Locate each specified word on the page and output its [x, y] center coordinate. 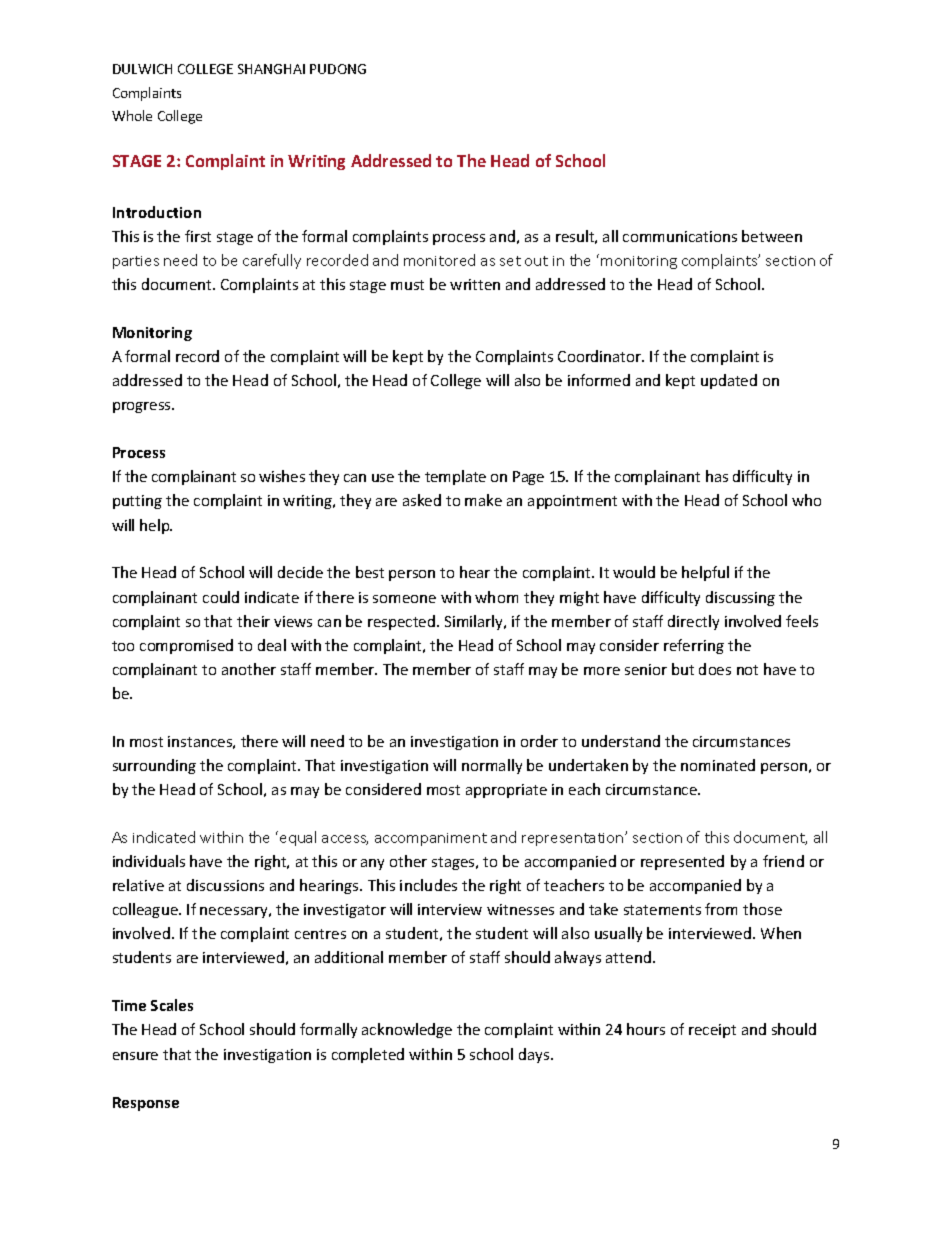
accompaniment [431, 839]
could [221, 597]
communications [680, 236]
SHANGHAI [271, 69]
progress [143, 407]
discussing [740, 598]
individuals [149, 861]
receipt [712, 1031]
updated [729, 381]
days [535, 1055]
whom [496, 597]
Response [146, 1104]
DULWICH [142, 69]
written [475, 284]
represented [682, 862]
